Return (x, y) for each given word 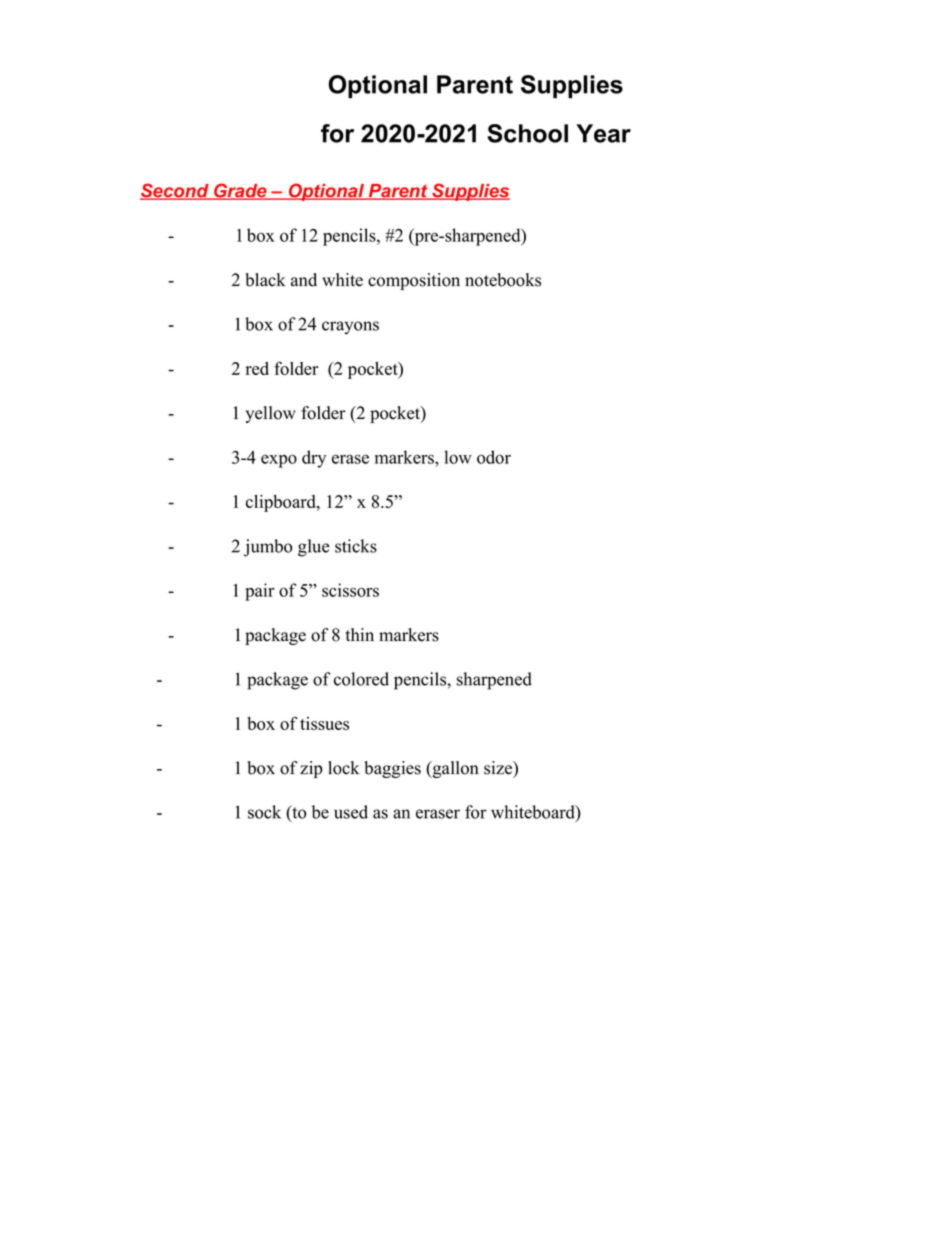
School (527, 133)
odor (494, 457)
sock (264, 812)
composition (414, 281)
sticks (356, 546)
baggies (392, 769)
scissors (350, 590)
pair (260, 592)
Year (603, 133)
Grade (240, 191)
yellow (270, 414)
